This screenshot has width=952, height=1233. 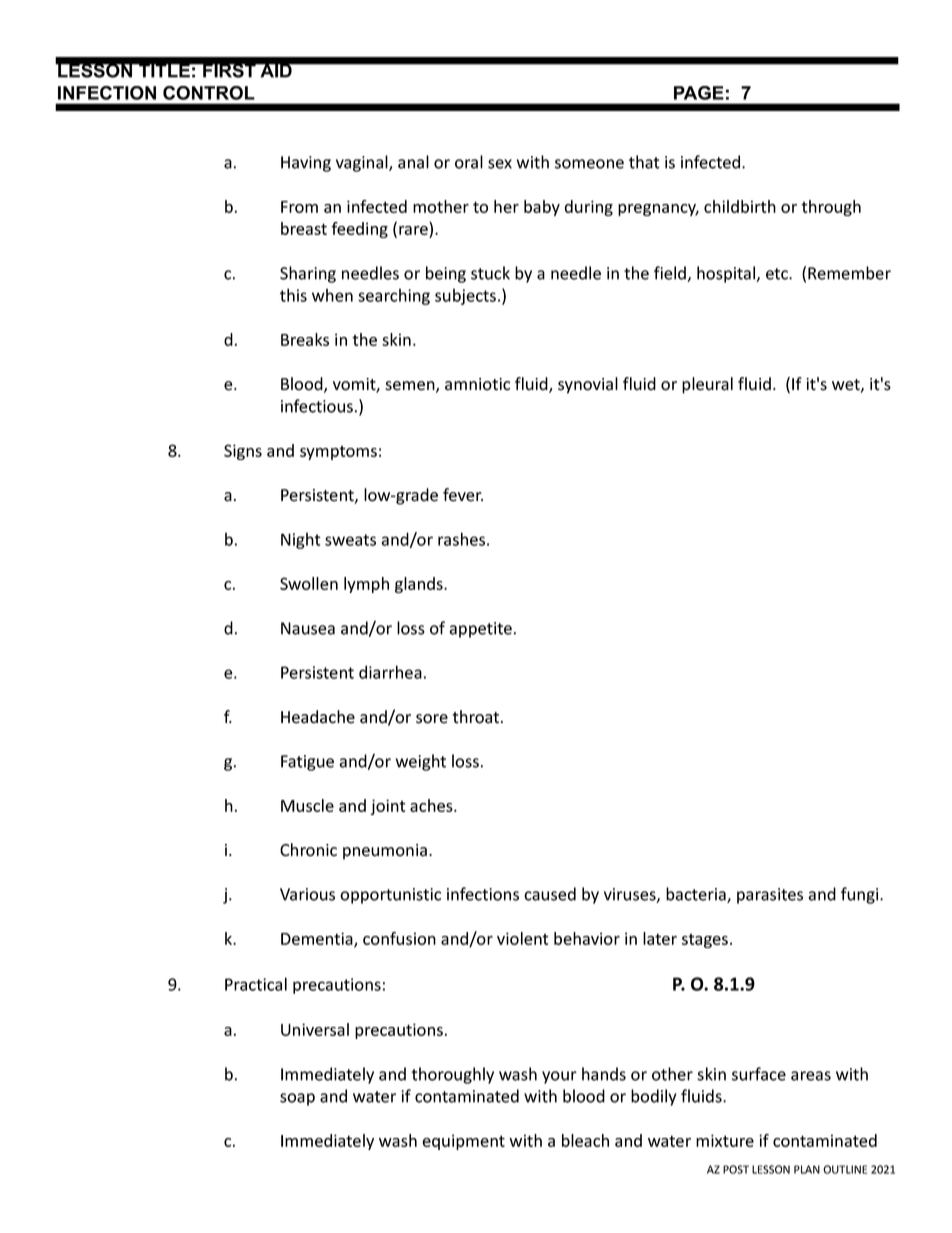 What do you see at coordinates (318, 939) in the screenshot?
I see `Dementia` at bounding box center [318, 939].
